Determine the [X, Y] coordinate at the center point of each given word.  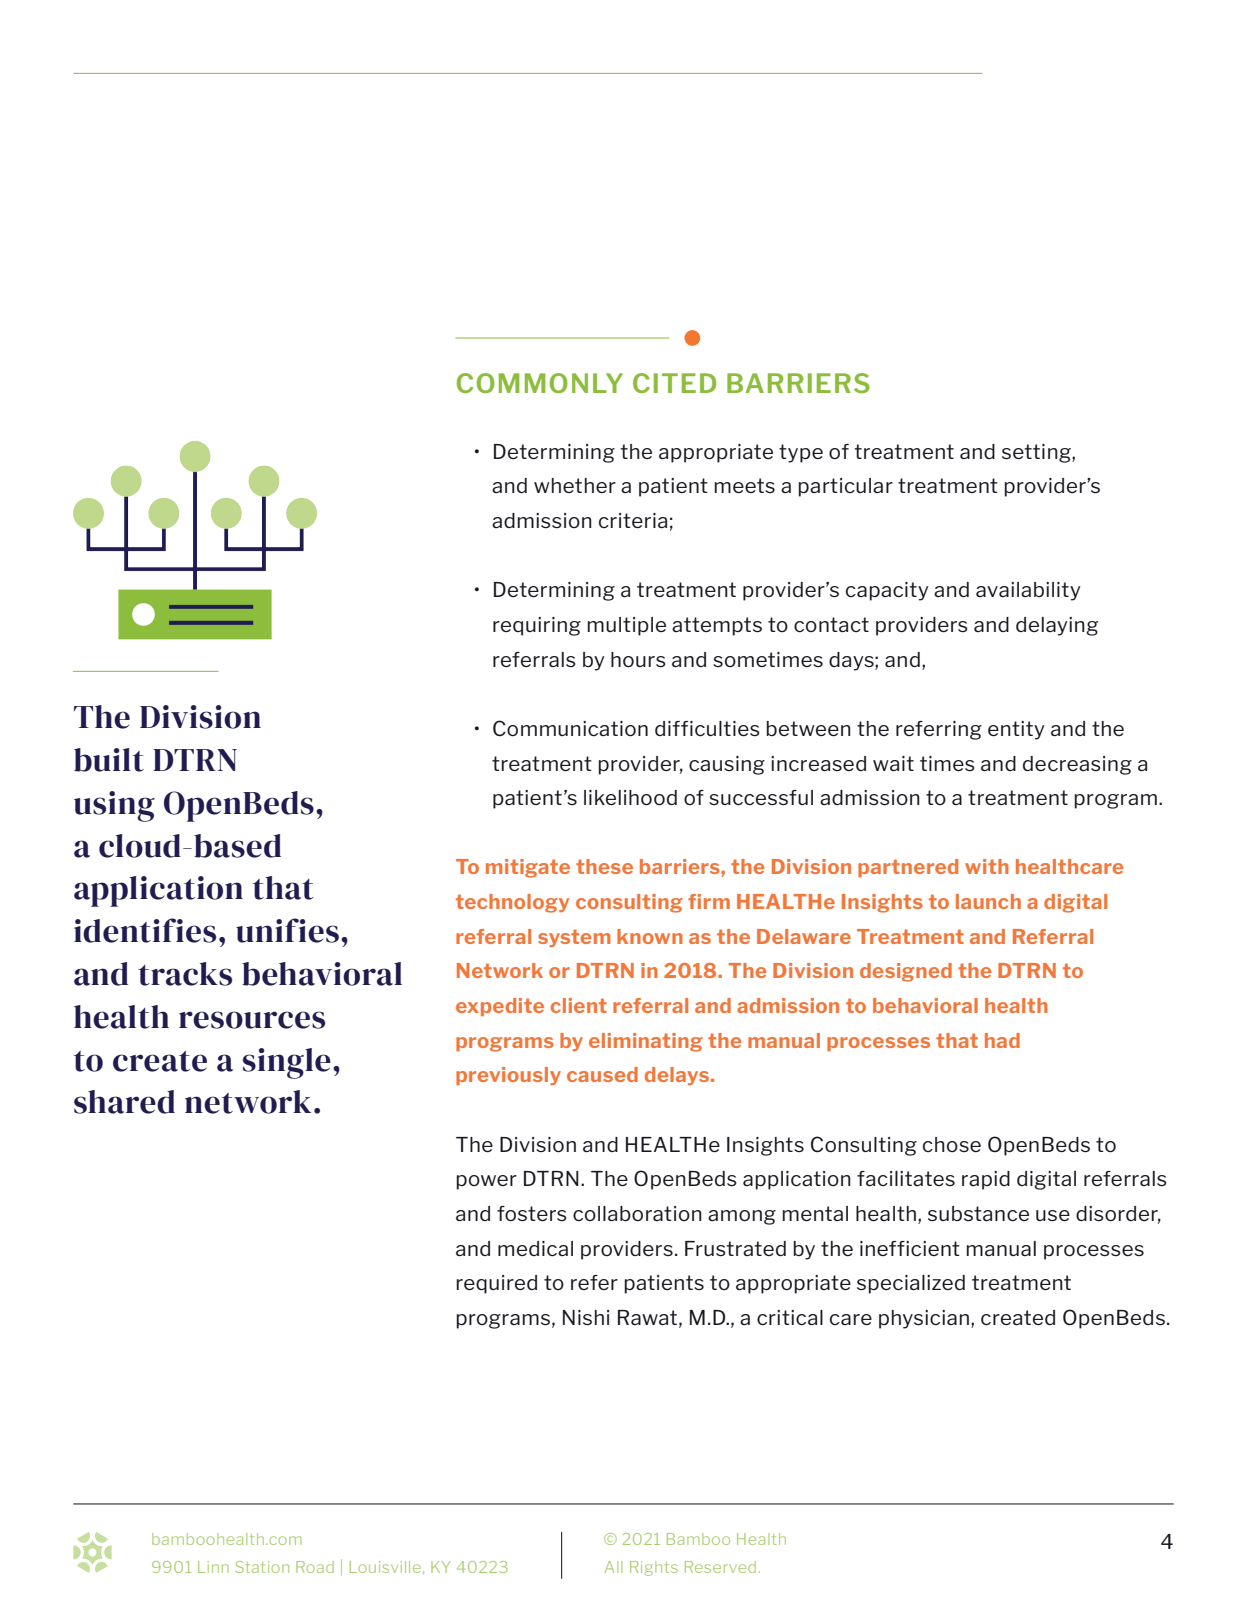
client [579, 1005]
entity [1016, 730]
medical [535, 1249]
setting [1037, 453]
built [109, 760]
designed [906, 972]
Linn [213, 1567]
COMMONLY [540, 383]
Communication [570, 728]
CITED [674, 383]
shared [124, 1102]
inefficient [910, 1249]
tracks [185, 974]
